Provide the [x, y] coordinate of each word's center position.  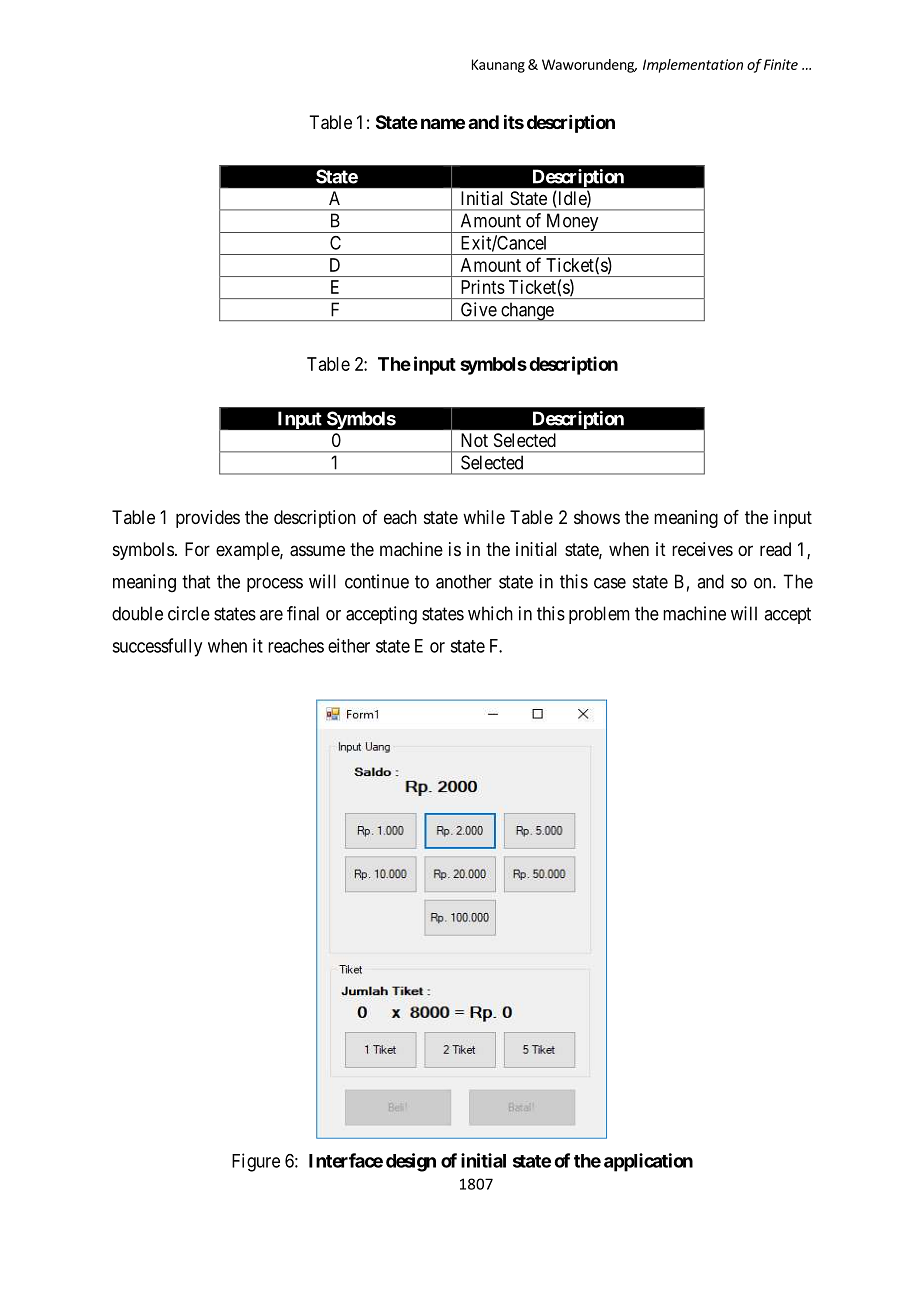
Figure [256, 1162]
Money [572, 223]
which [490, 613]
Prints [483, 287]
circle [189, 613]
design [411, 1162]
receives [702, 549]
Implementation [693, 66]
